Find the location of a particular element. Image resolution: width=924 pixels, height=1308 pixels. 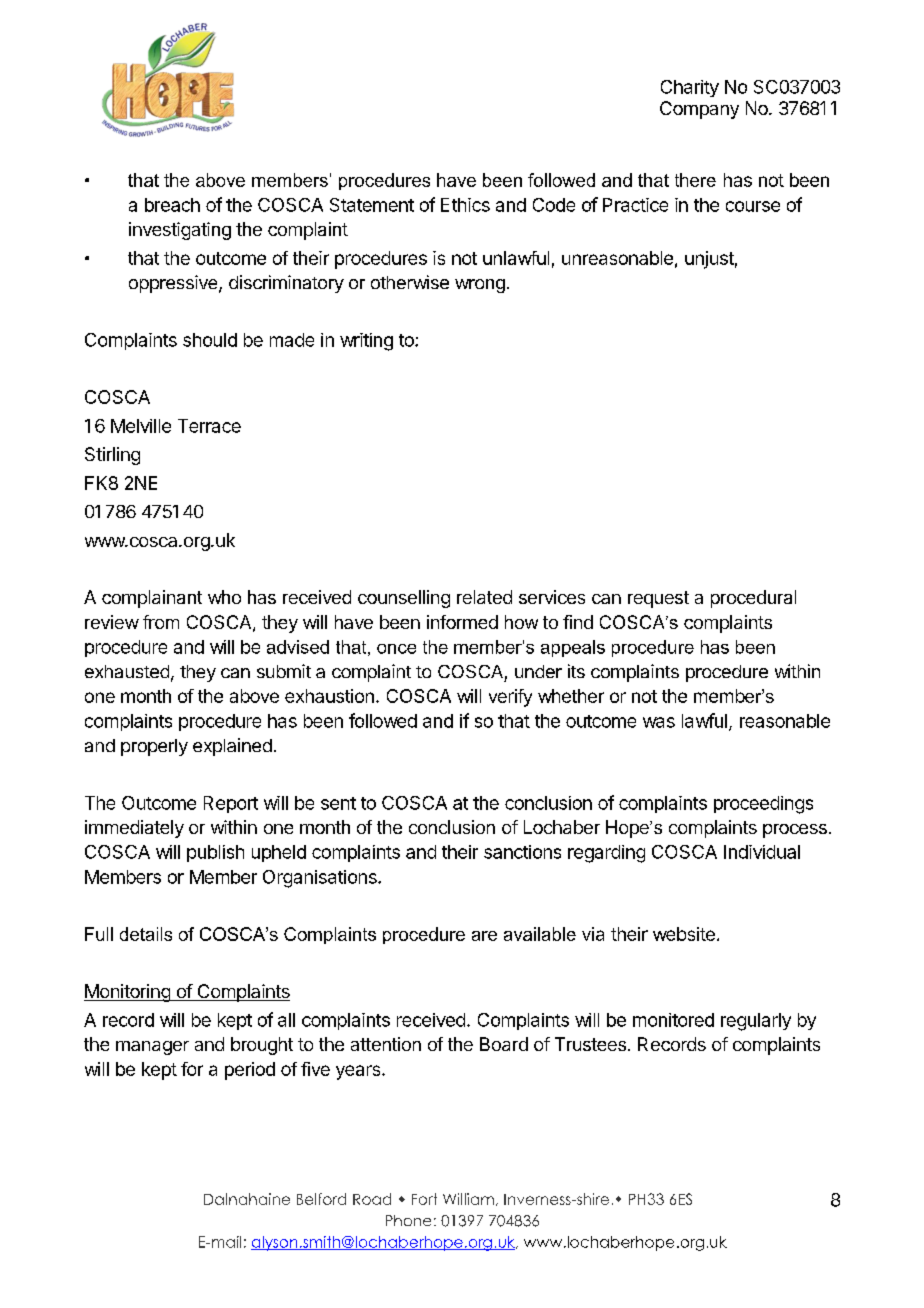

breach is located at coordinates (172, 205).
